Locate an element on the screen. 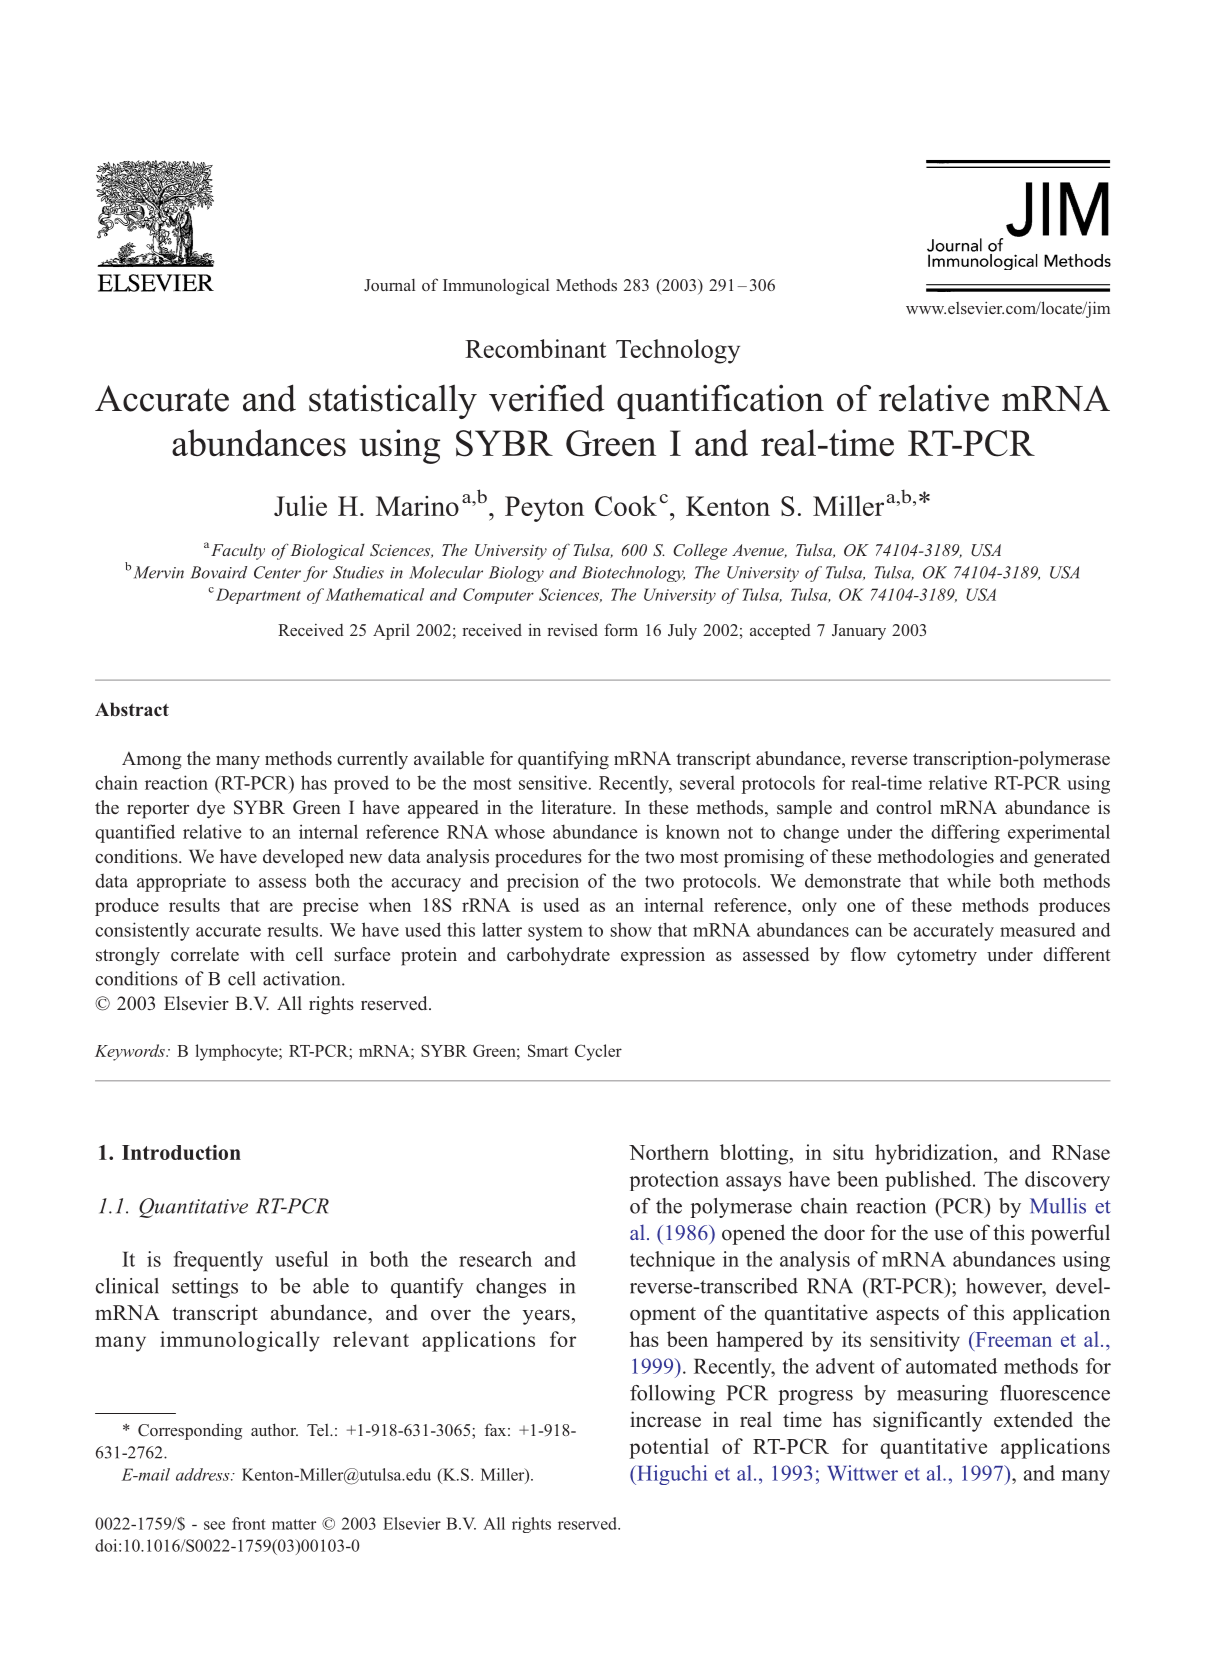 This screenshot has width=1216, height=1661. while is located at coordinates (969, 880).
